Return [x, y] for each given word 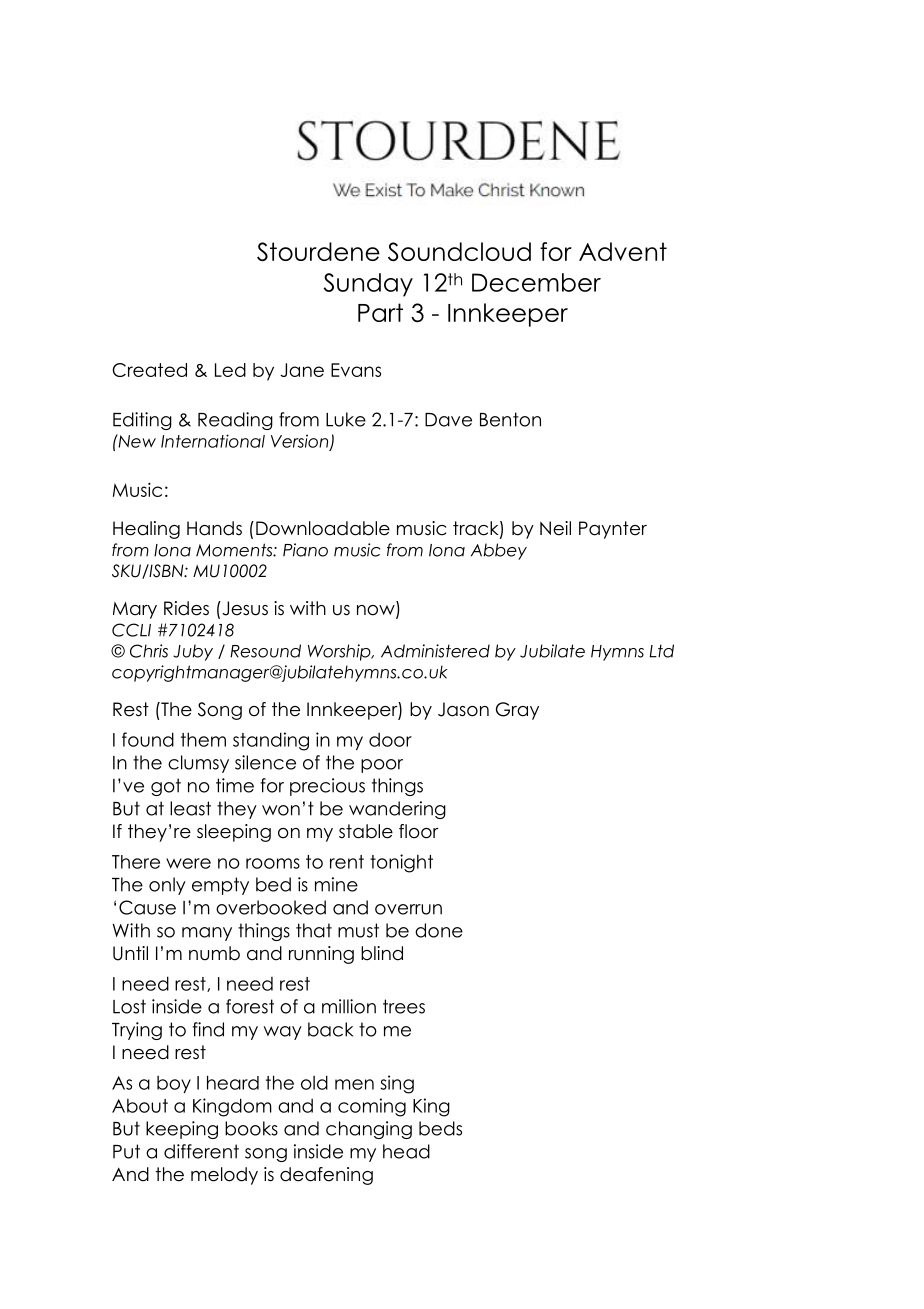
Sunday [368, 285]
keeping [182, 1130]
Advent [623, 251]
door [390, 740]
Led [230, 370]
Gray [517, 711]
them [203, 739]
